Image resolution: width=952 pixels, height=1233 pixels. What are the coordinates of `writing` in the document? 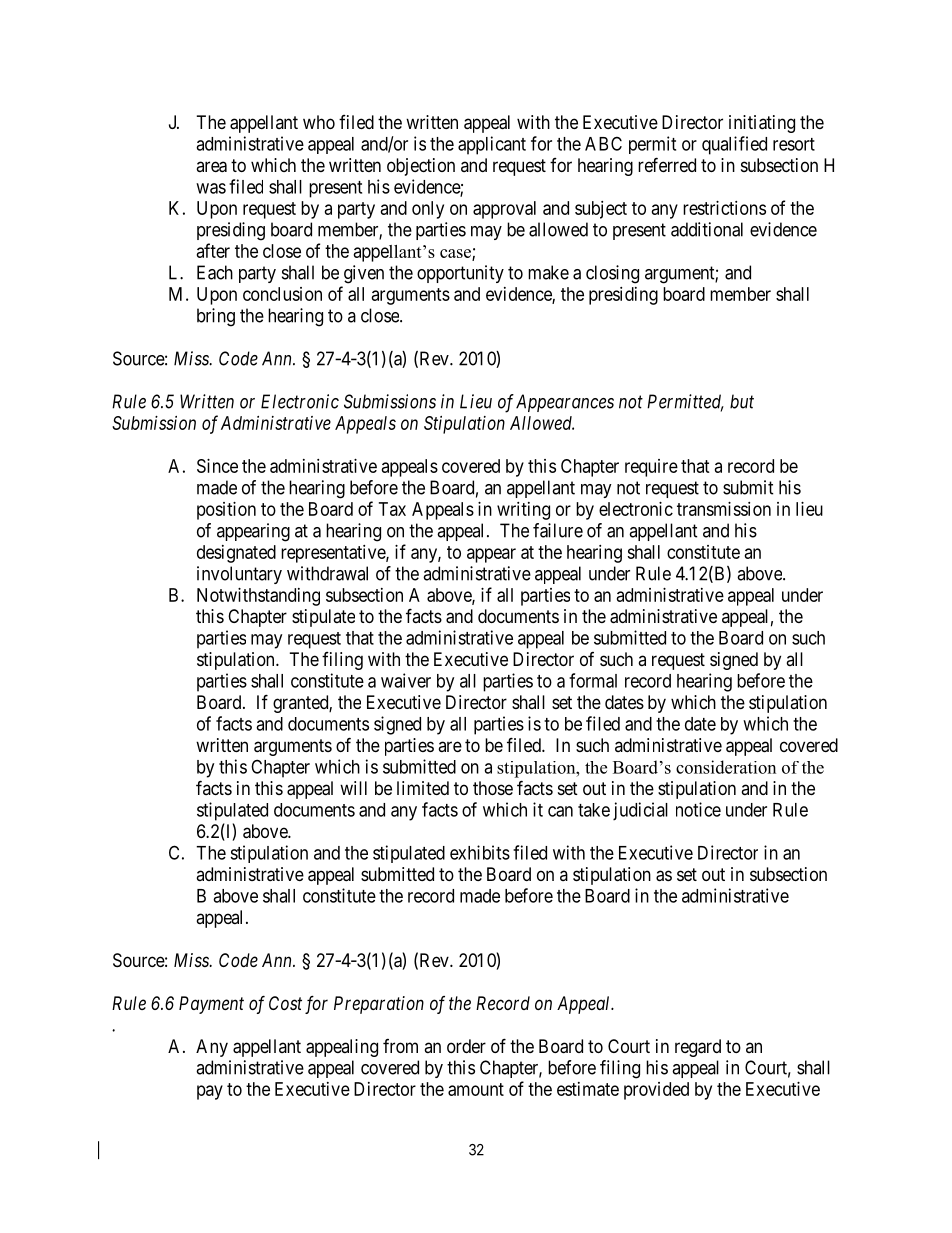 It's located at (523, 511).
